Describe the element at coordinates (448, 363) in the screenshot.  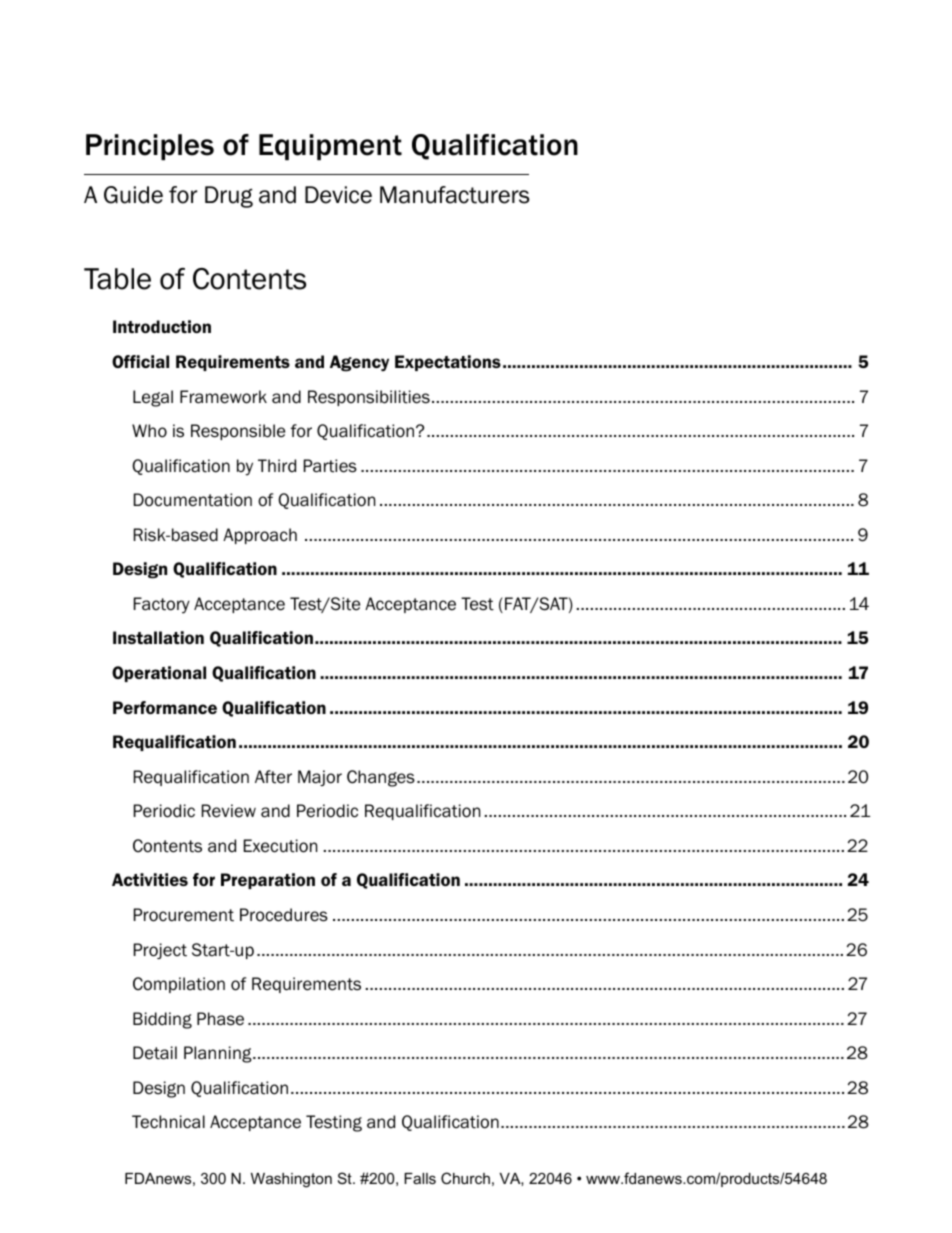
I see `Expectations` at that location.
